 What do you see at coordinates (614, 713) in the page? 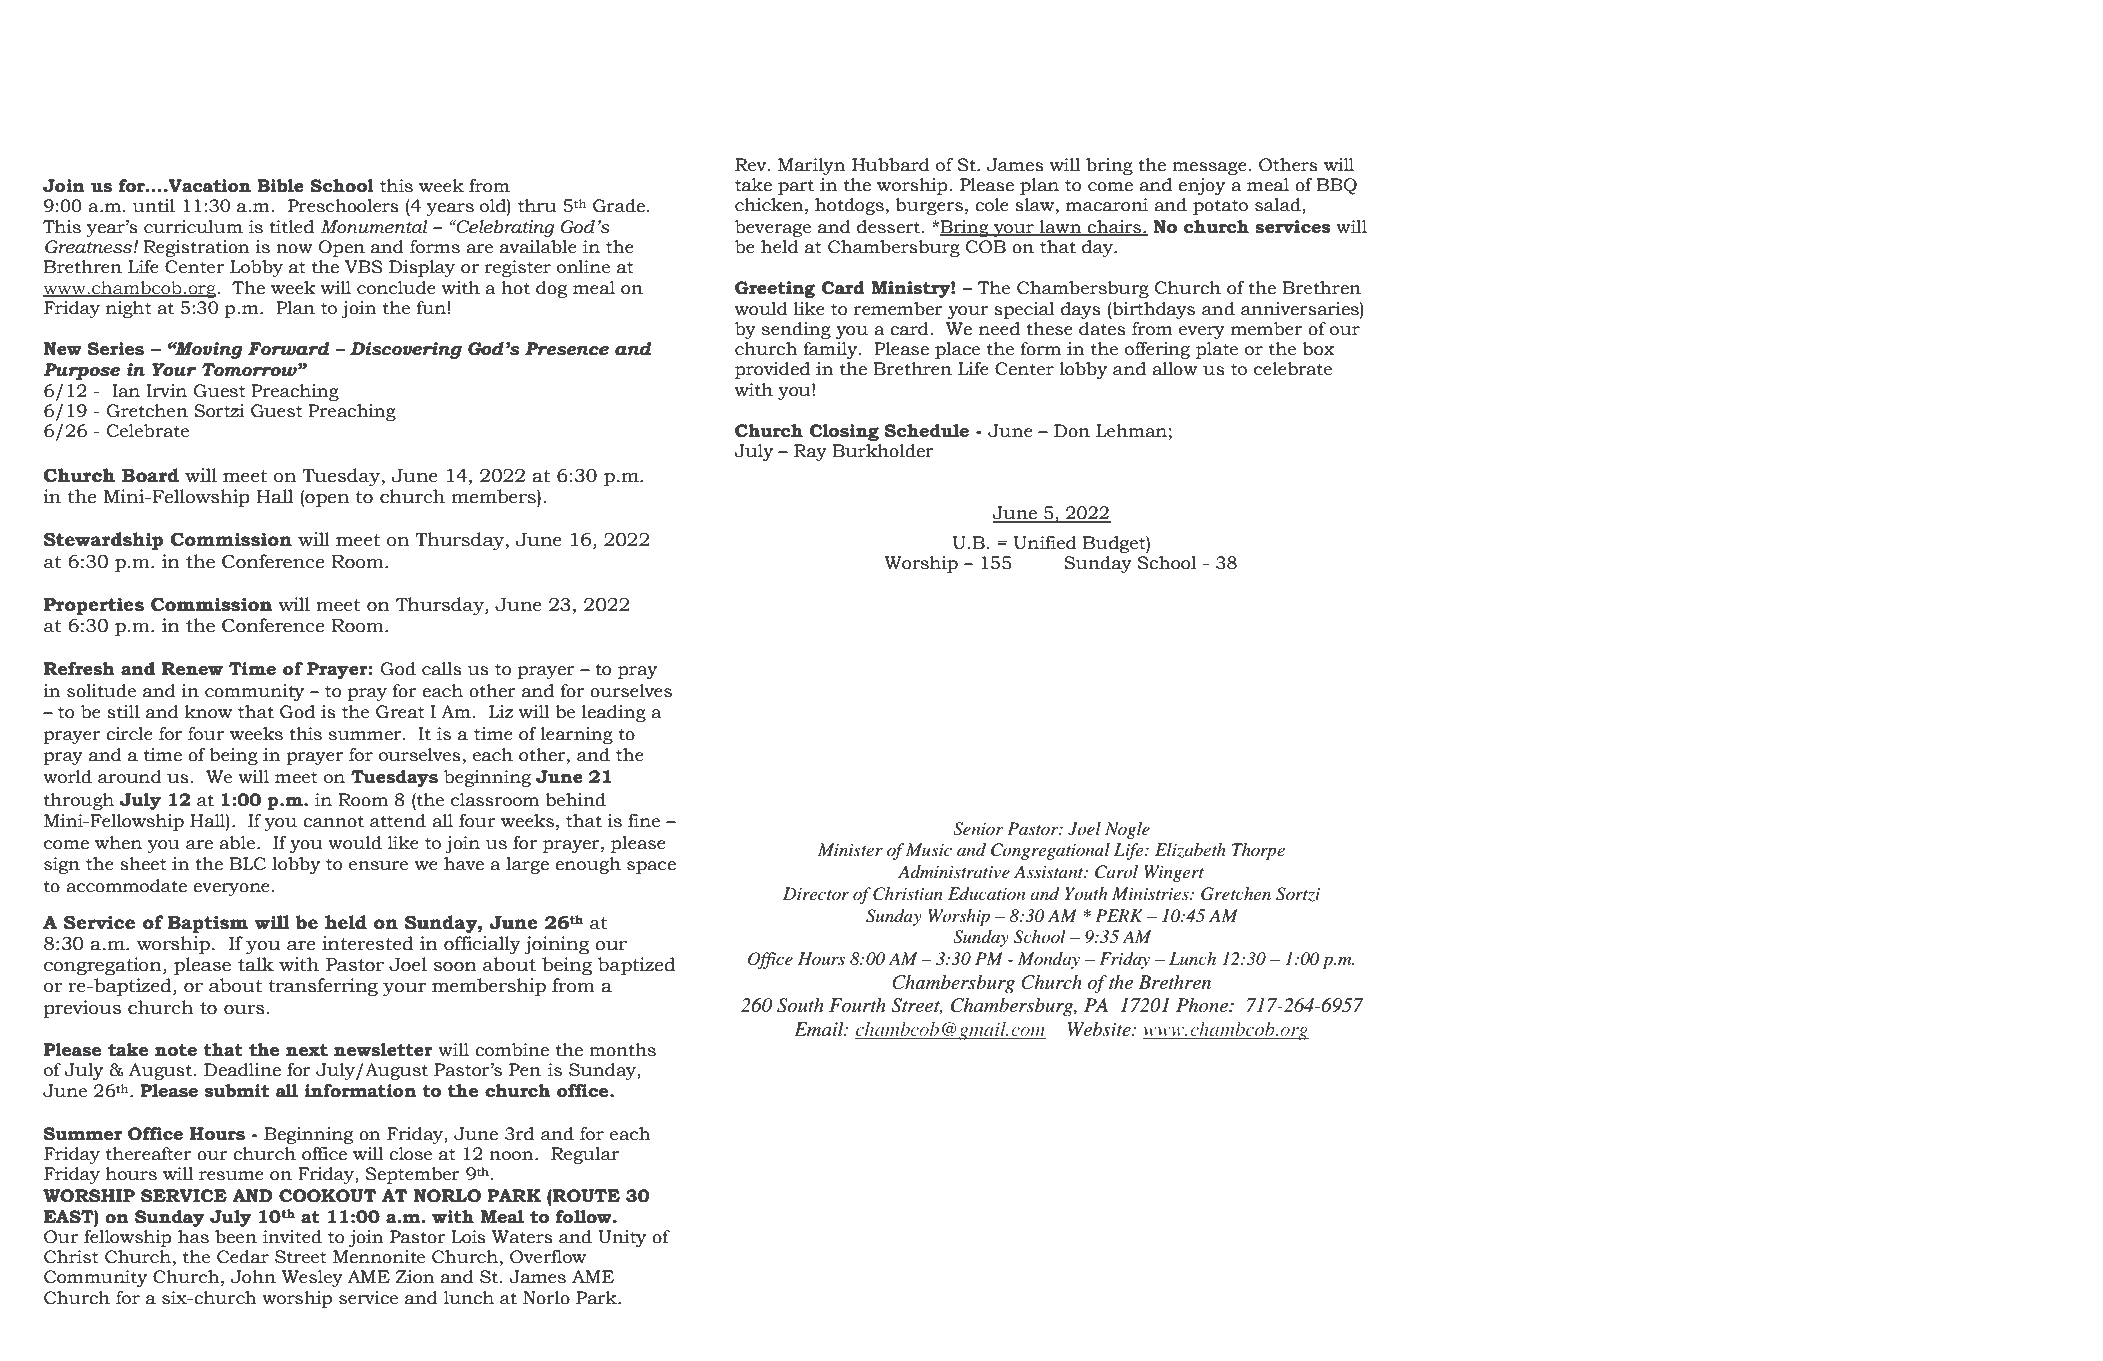
I see `leading` at bounding box center [614, 713].
